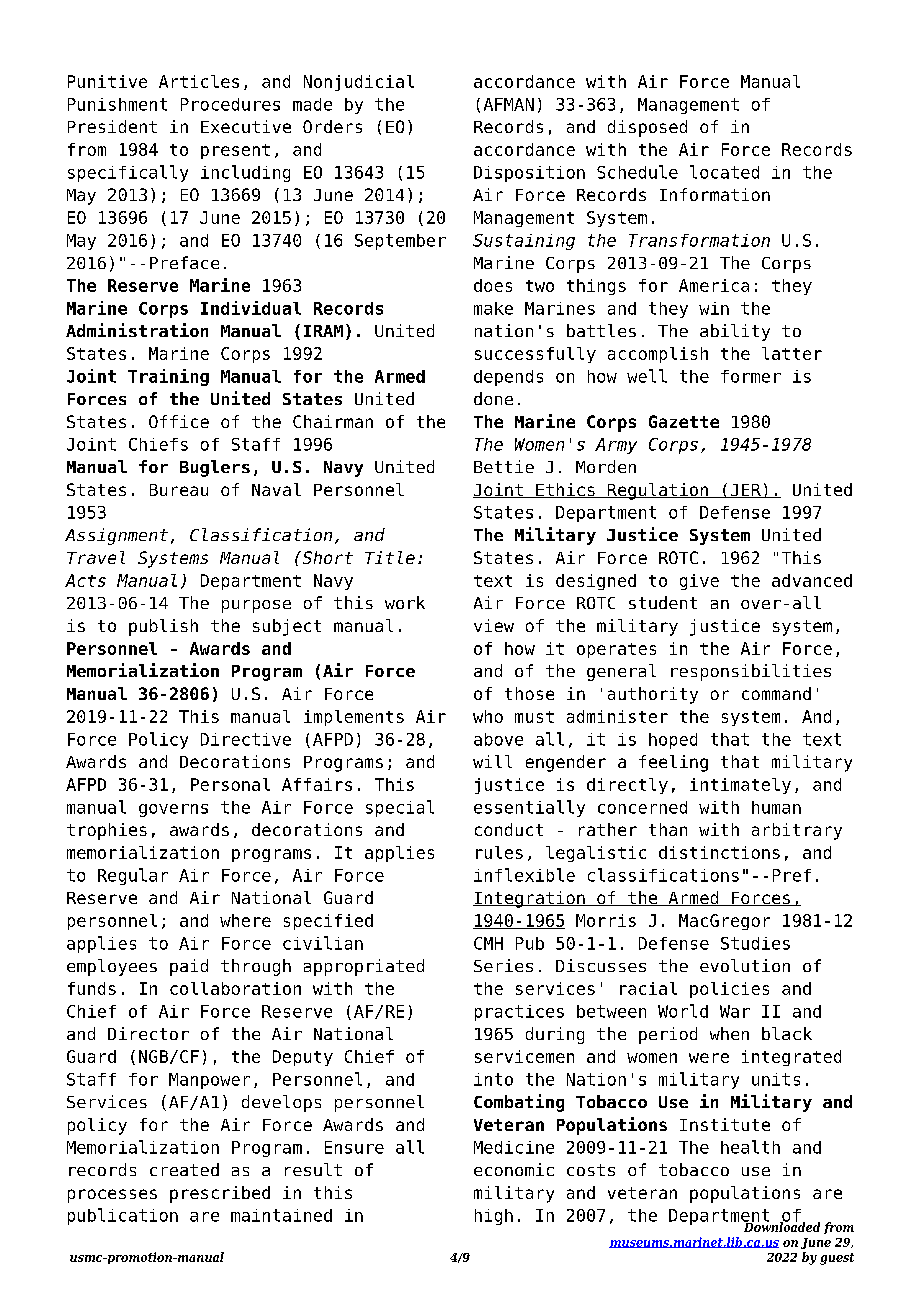 The height and width of the document is (1308, 924). What do you see at coordinates (189, 967) in the document?
I see `paid` at bounding box center [189, 967].
